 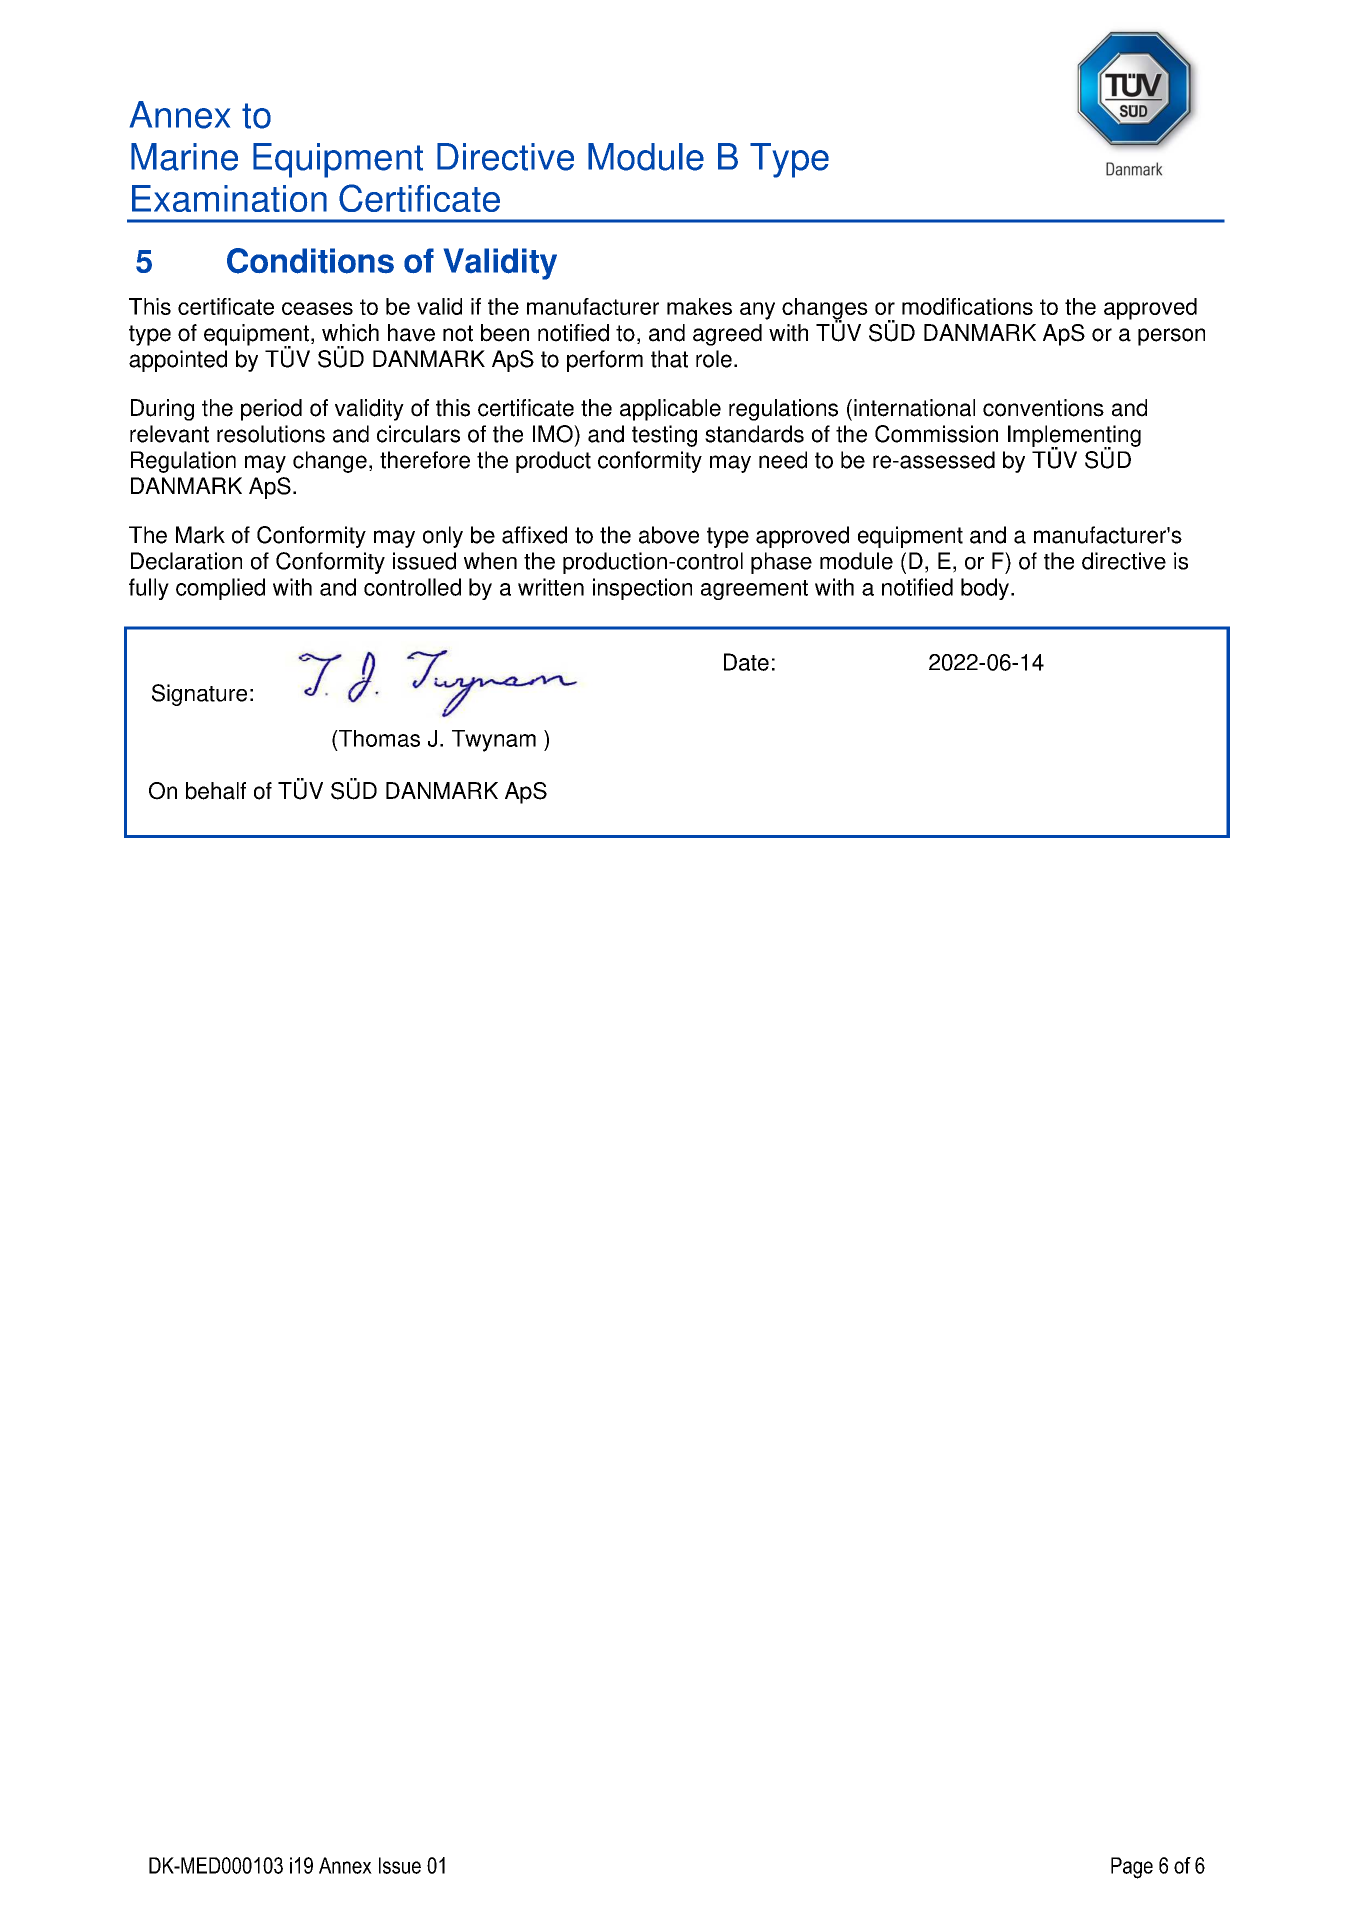 I want to click on Date, so click(x=746, y=662).
